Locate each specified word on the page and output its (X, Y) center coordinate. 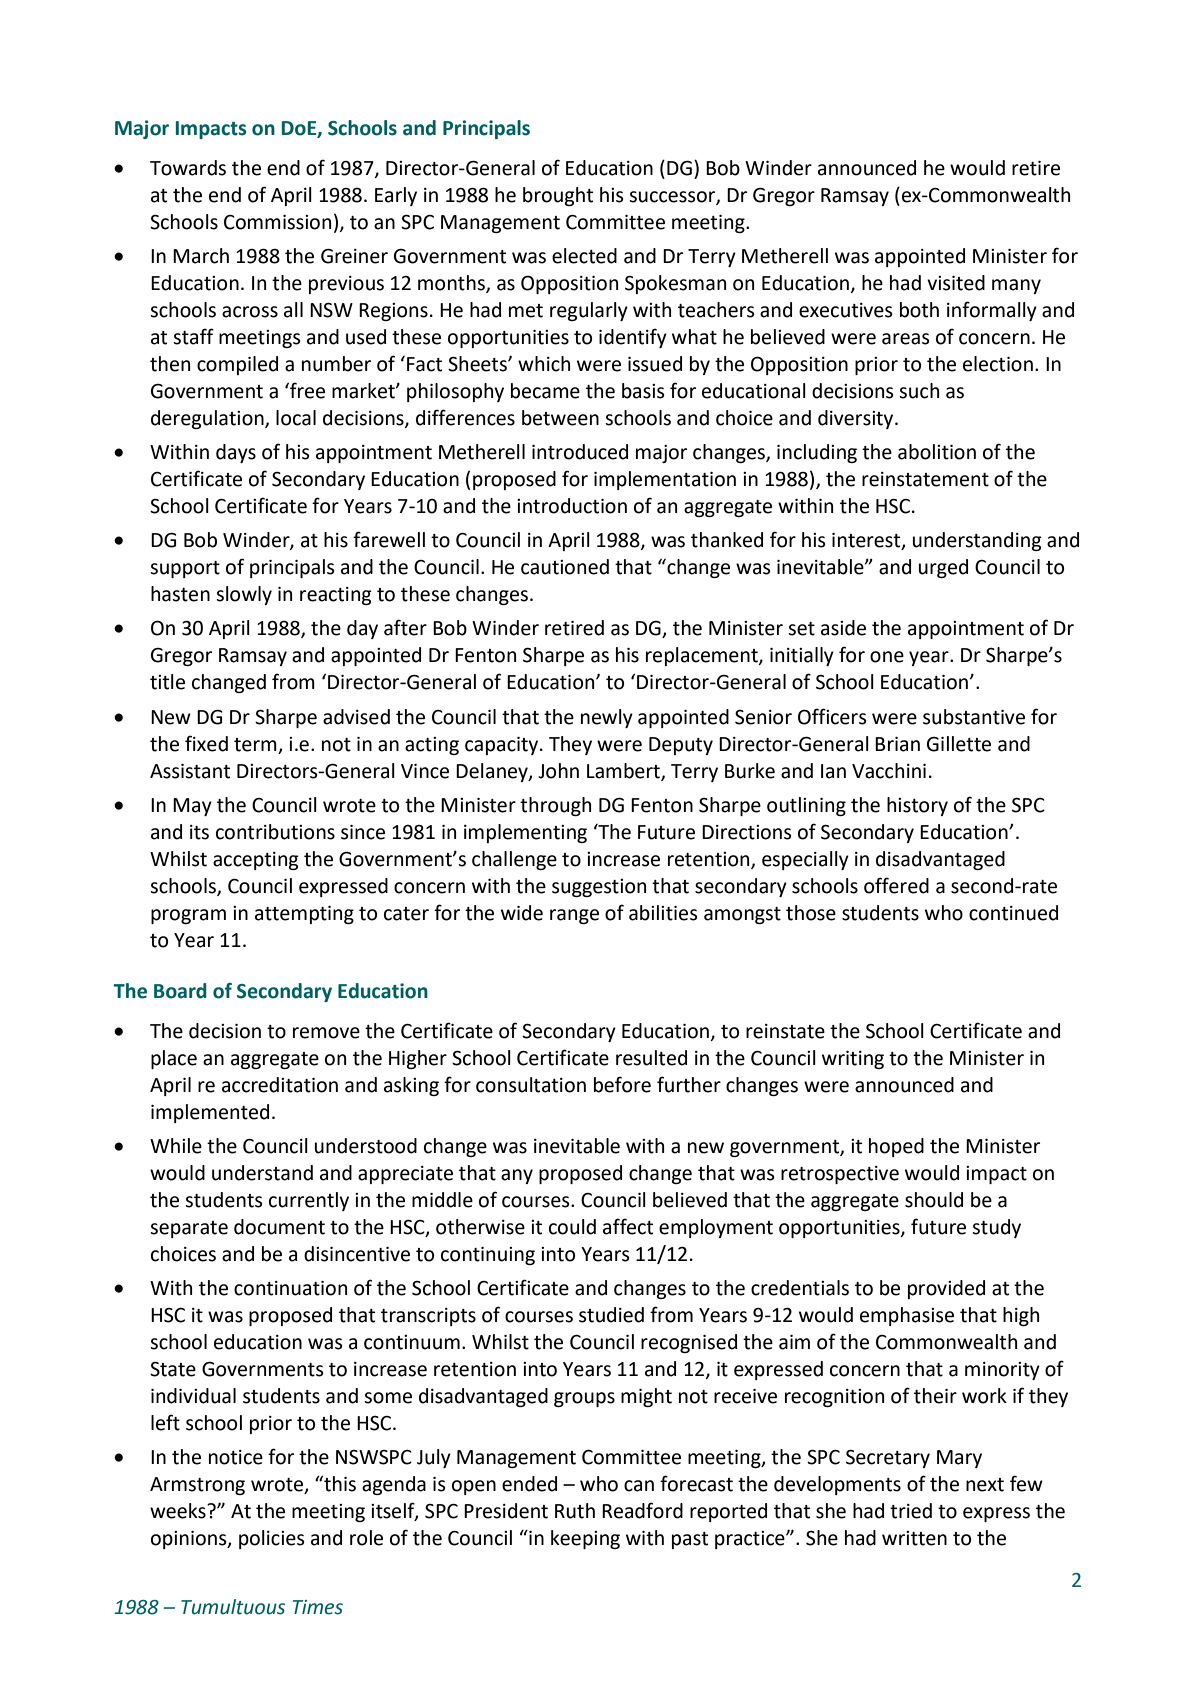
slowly (244, 595)
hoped (896, 1147)
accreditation (280, 1085)
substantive (974, 717)
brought (558, 196)
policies (272, 1539)
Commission (277, 222)
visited (956, 283)
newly (607, 718)
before (622, 1084)
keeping (585, 1539)
